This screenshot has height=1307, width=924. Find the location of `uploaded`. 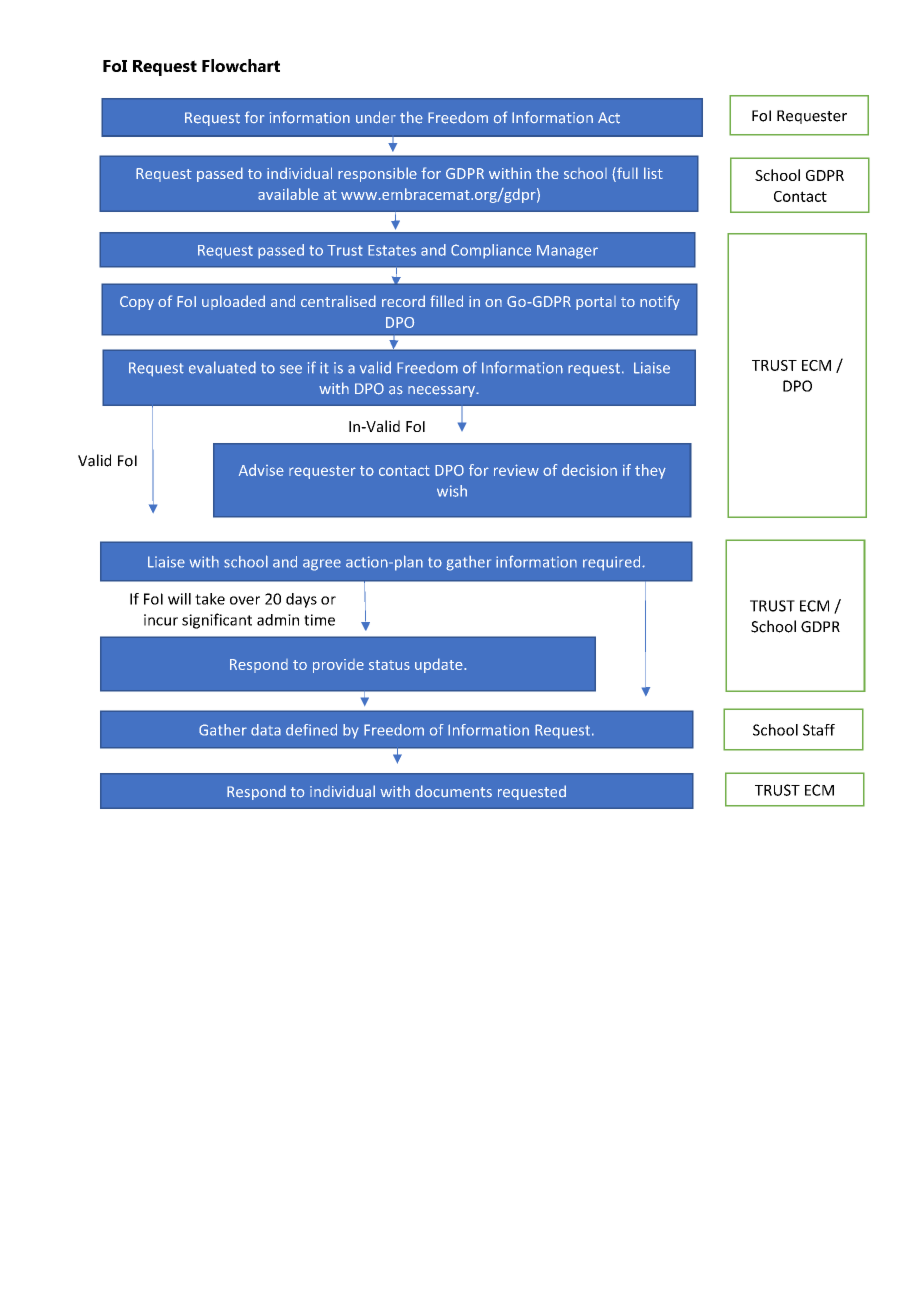

uploaded is located at coordinates (233, 302).
